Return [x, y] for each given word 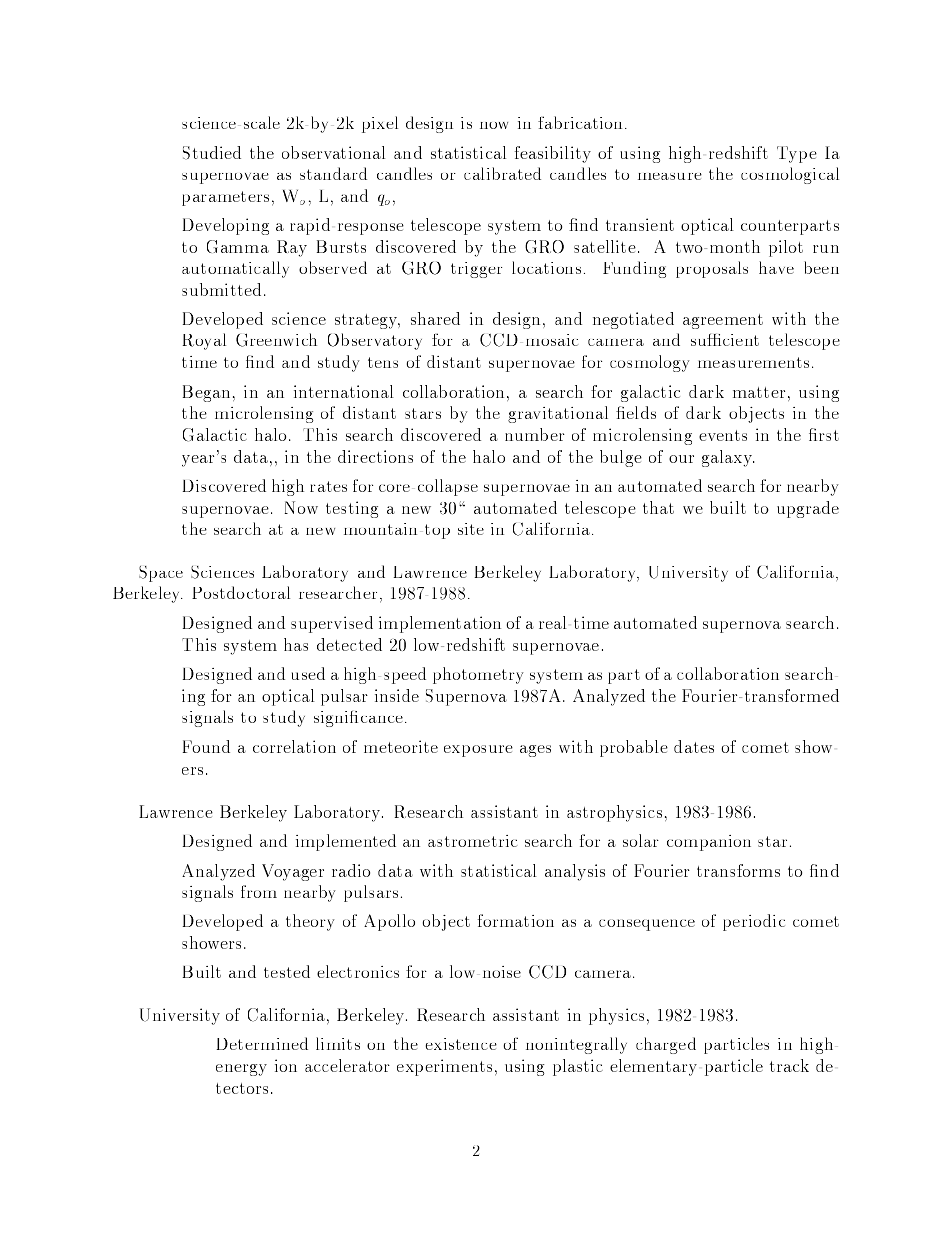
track [789, 1065]
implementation [440, 624]
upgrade [808, 509]
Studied [212, 153]
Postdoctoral [241, 592]
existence [461, 1044]
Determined [262, 1043]
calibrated [502, 173]
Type [797, 154]
